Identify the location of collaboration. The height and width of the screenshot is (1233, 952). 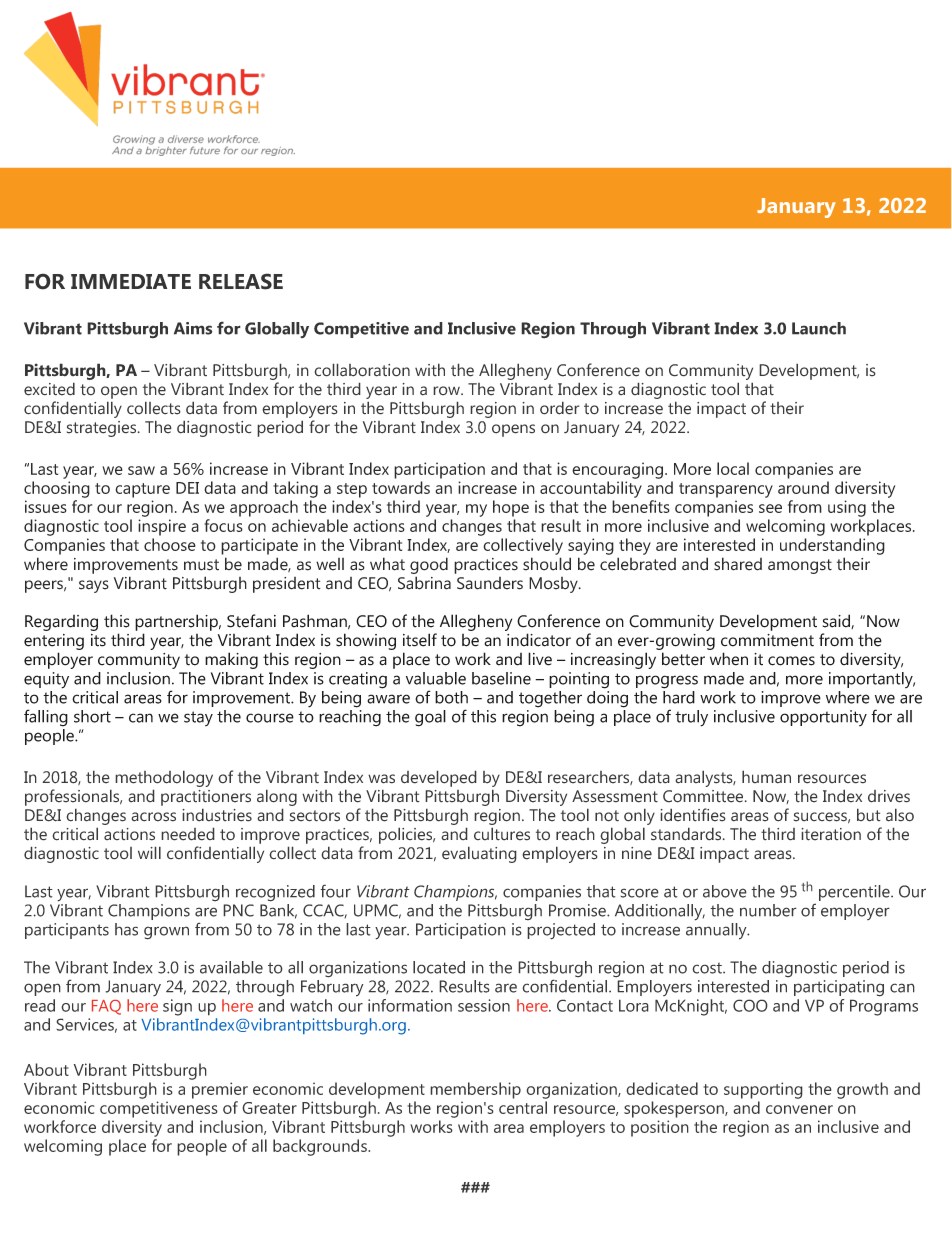
(362, 370).
